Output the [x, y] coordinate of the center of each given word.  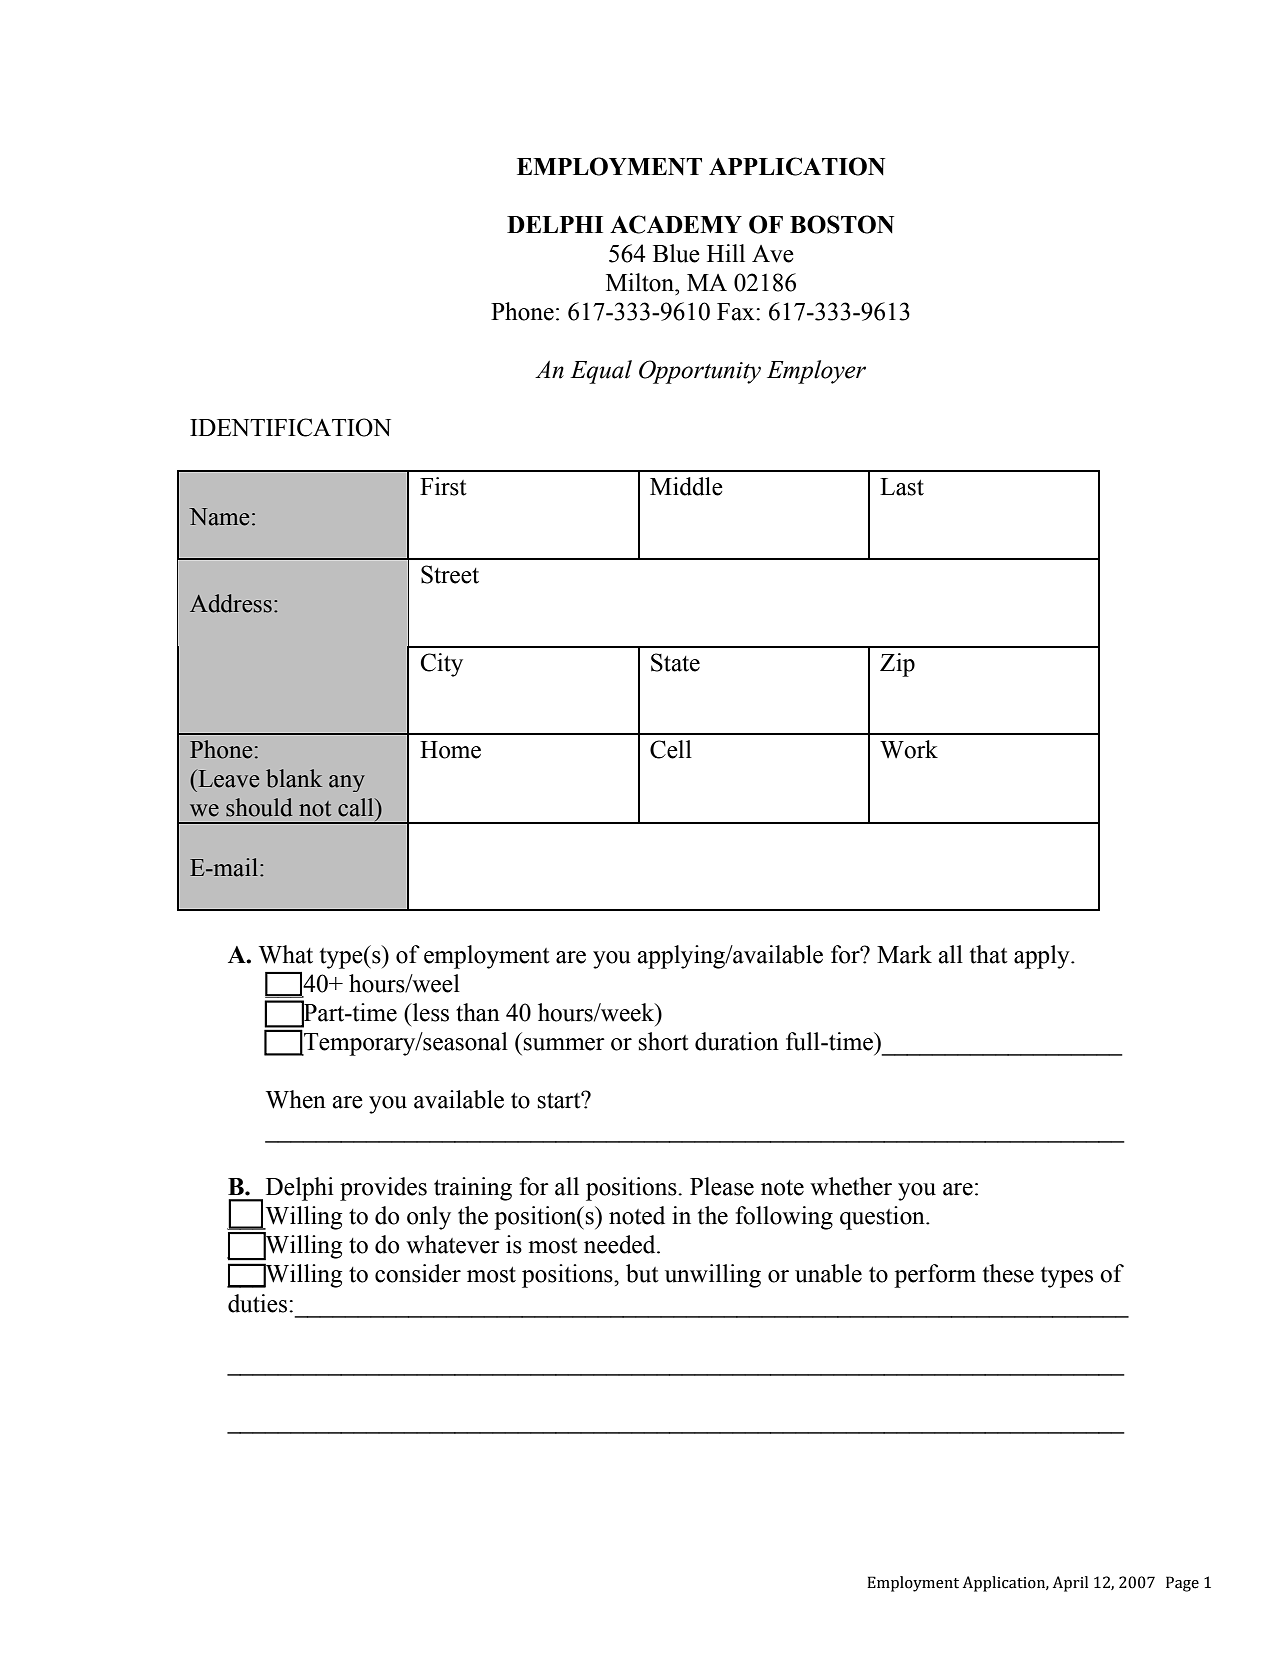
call [357, 807]
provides [383, 1189]
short [663, 1041]
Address [231, 603]
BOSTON [842, 224]
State [675, 662]
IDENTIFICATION [290, 427]
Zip [897, 665]
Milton [641, 282]
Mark [904, 954]
